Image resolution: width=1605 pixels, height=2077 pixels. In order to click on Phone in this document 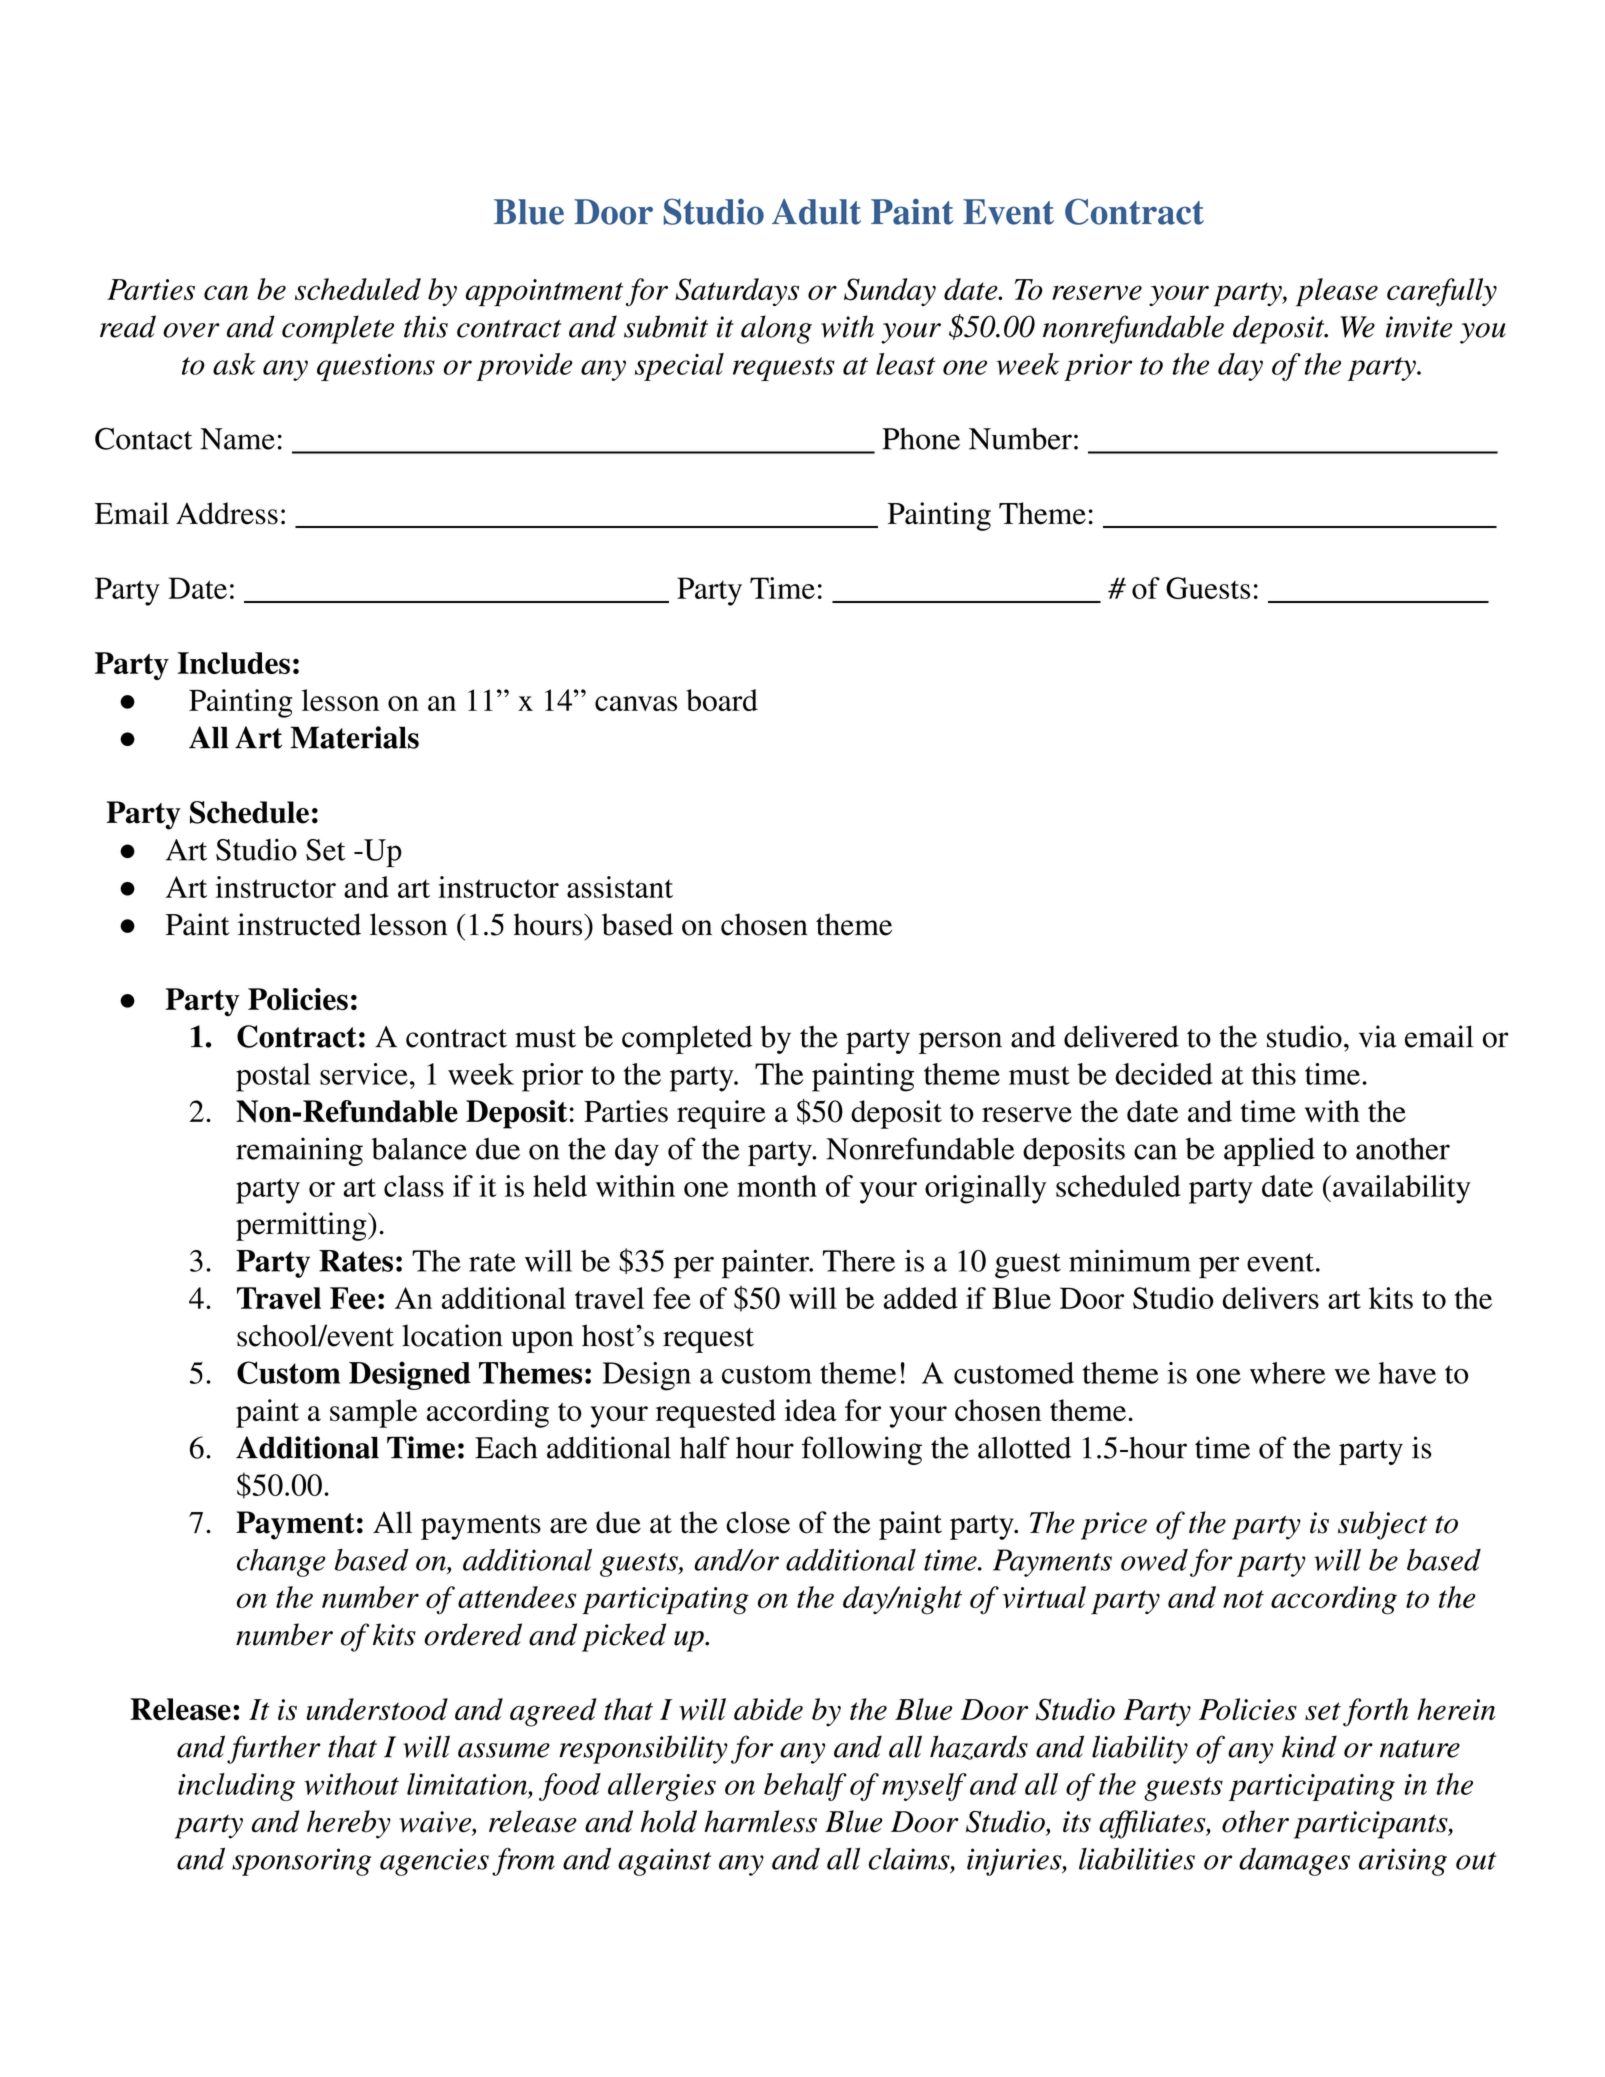, I will do `click(921, 439)`.
